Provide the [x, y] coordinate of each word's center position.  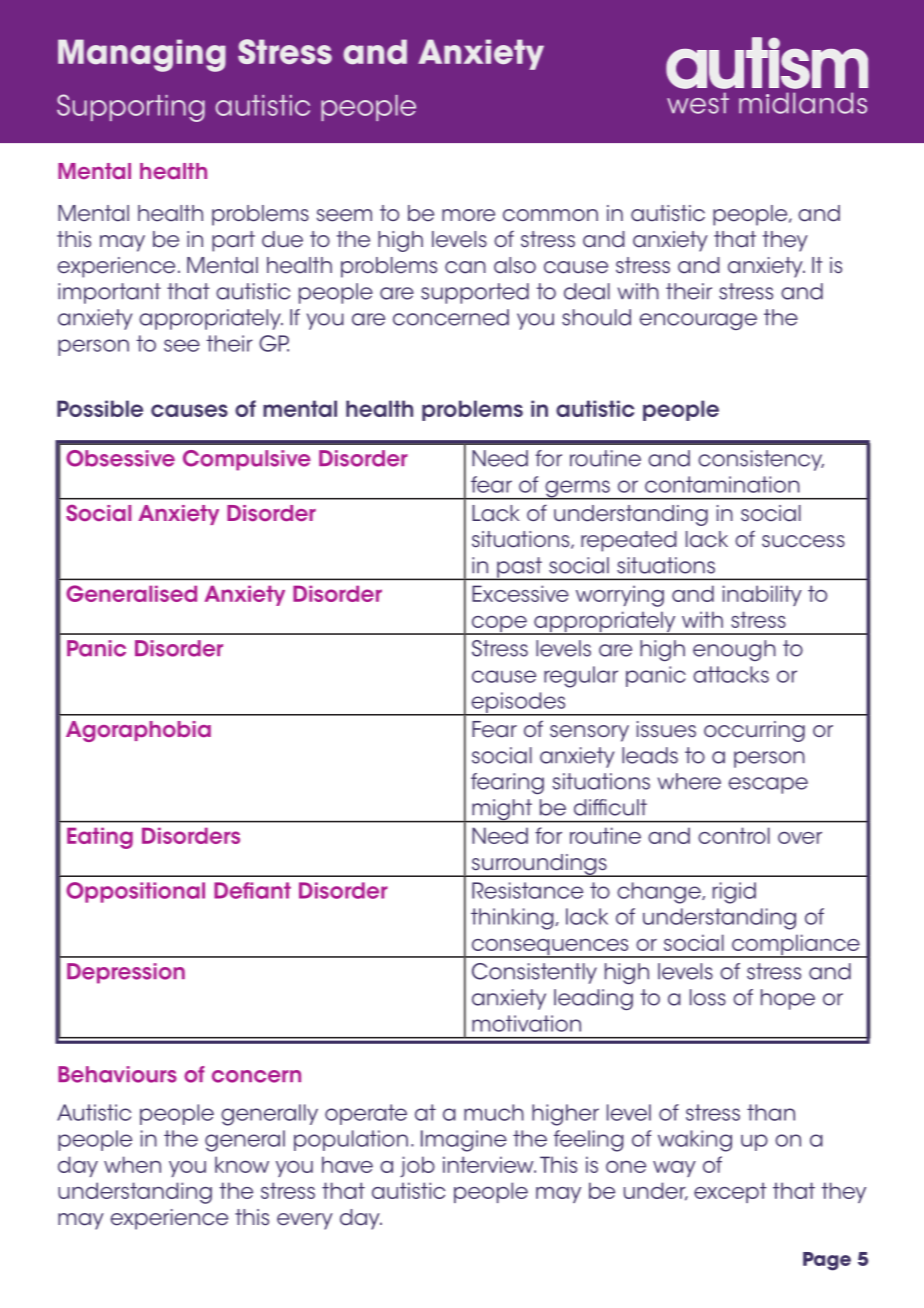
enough [734, 650]
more [468, 215]
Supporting [131, 108]
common [550, 215]
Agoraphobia [138, 731]
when [132, 1164]
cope [499, 625]
